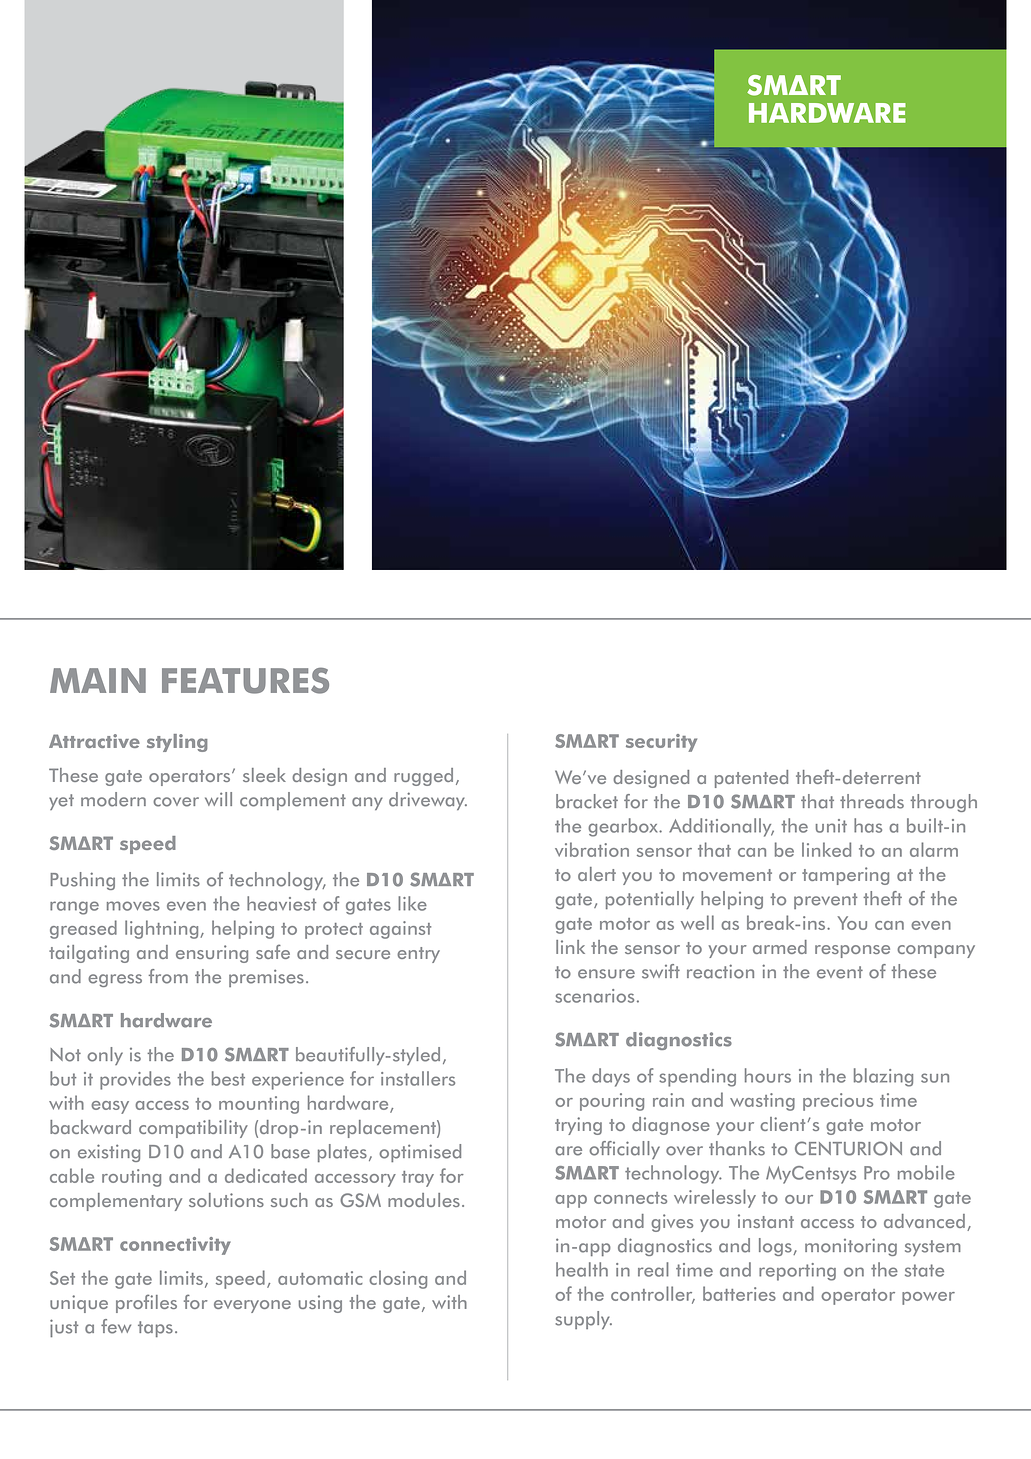  I want to click on MAIN, so click(98, 680).
